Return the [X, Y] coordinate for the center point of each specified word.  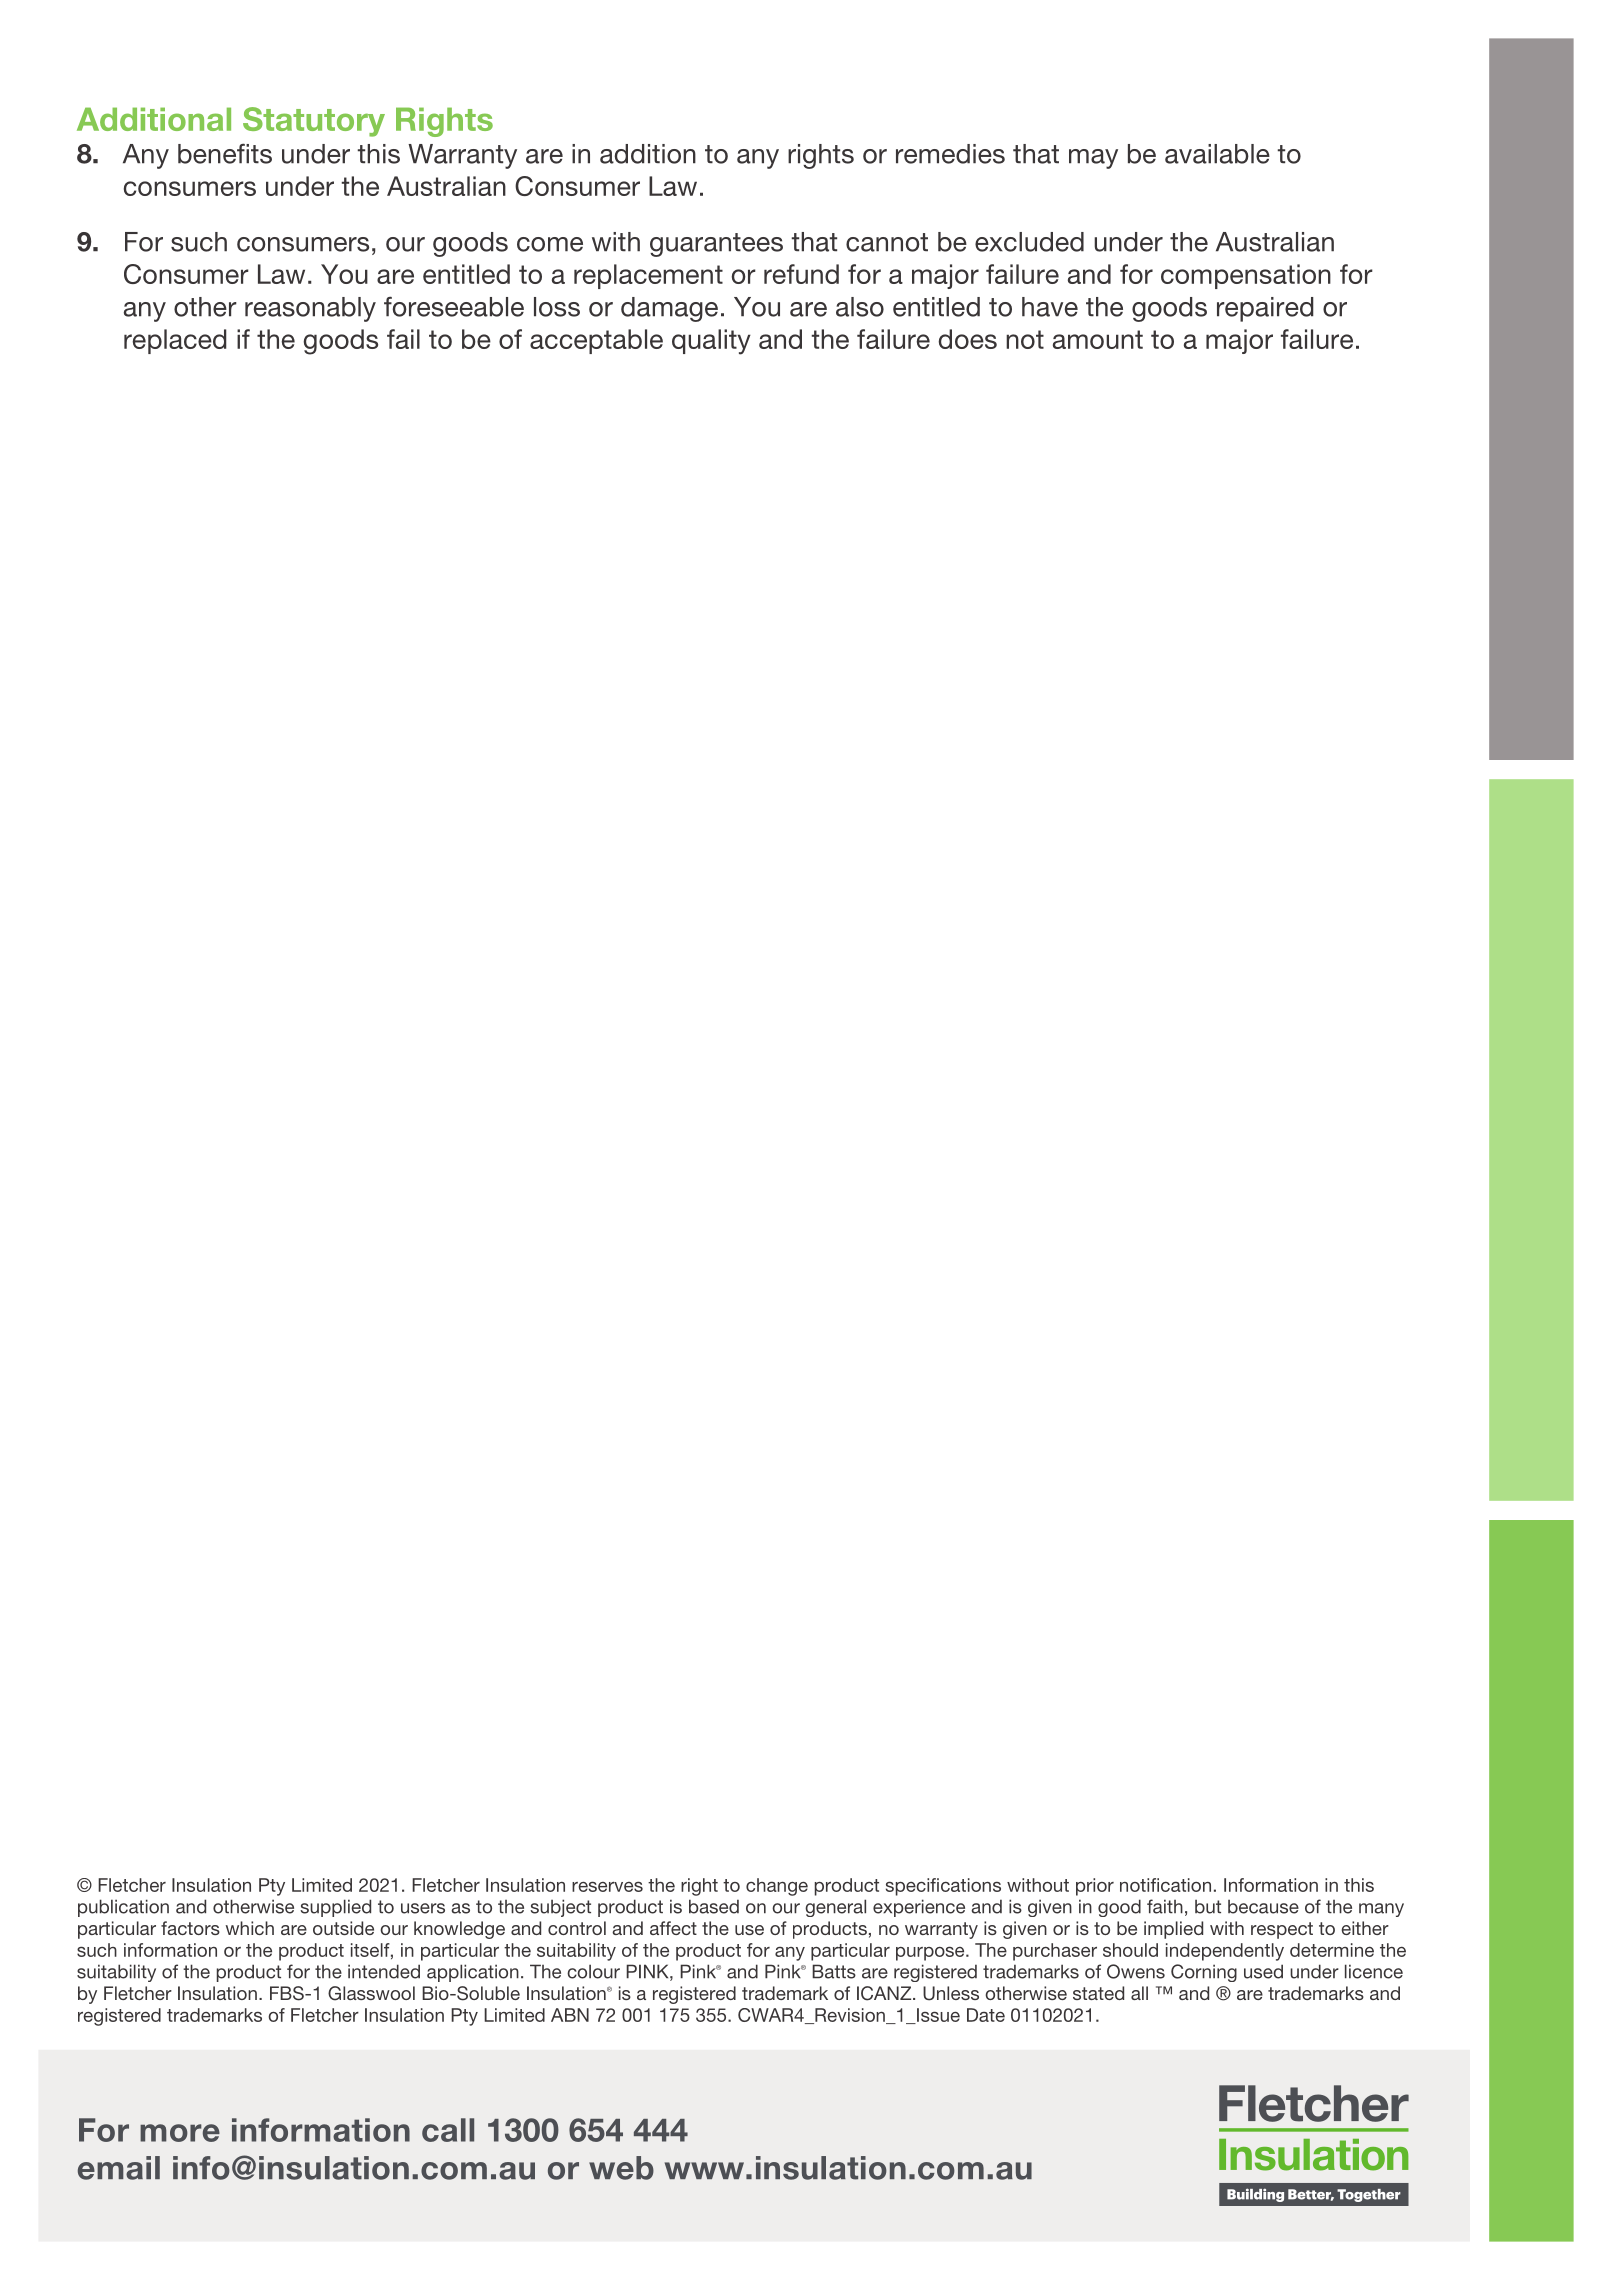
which [250, 1928]
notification [1165, 1885]
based [714, 1906]
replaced [175, 341]
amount [1098, 339]
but [1208, 1906]
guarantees [716, 245]
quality [711, 342]
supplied [335, 1908]
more [180, 2133]
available [1217, 154]
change [777, 1887]
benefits [225, 153]
